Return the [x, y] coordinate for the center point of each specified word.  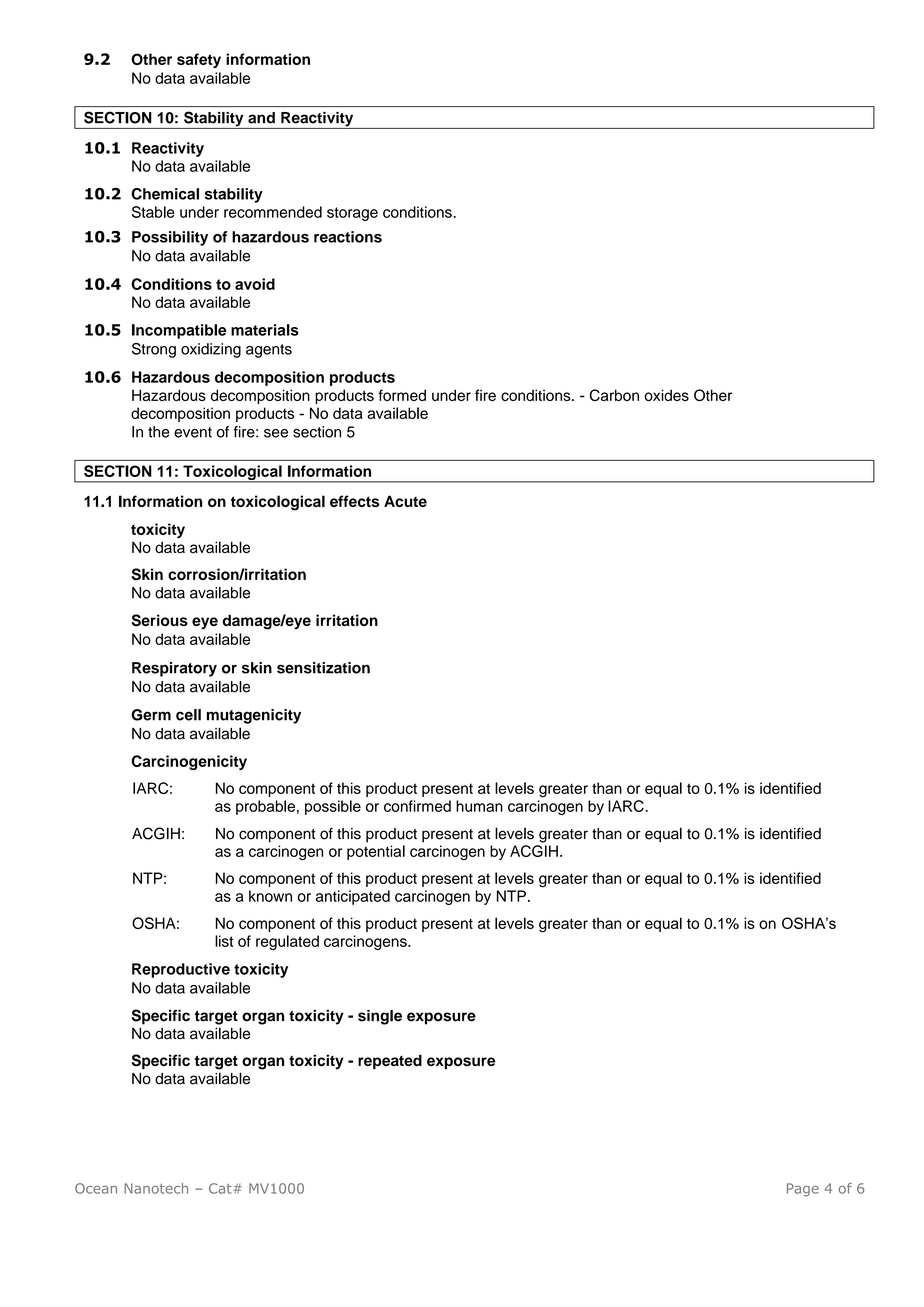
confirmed [417, 806]
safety [199, 60]
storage [352, 214]
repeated [390, 1062]
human [479, 806]
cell [188, 715]
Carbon [614, 395]
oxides [666, 395]
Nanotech [156, 1188]
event [193, 432]
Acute [405, 501]
